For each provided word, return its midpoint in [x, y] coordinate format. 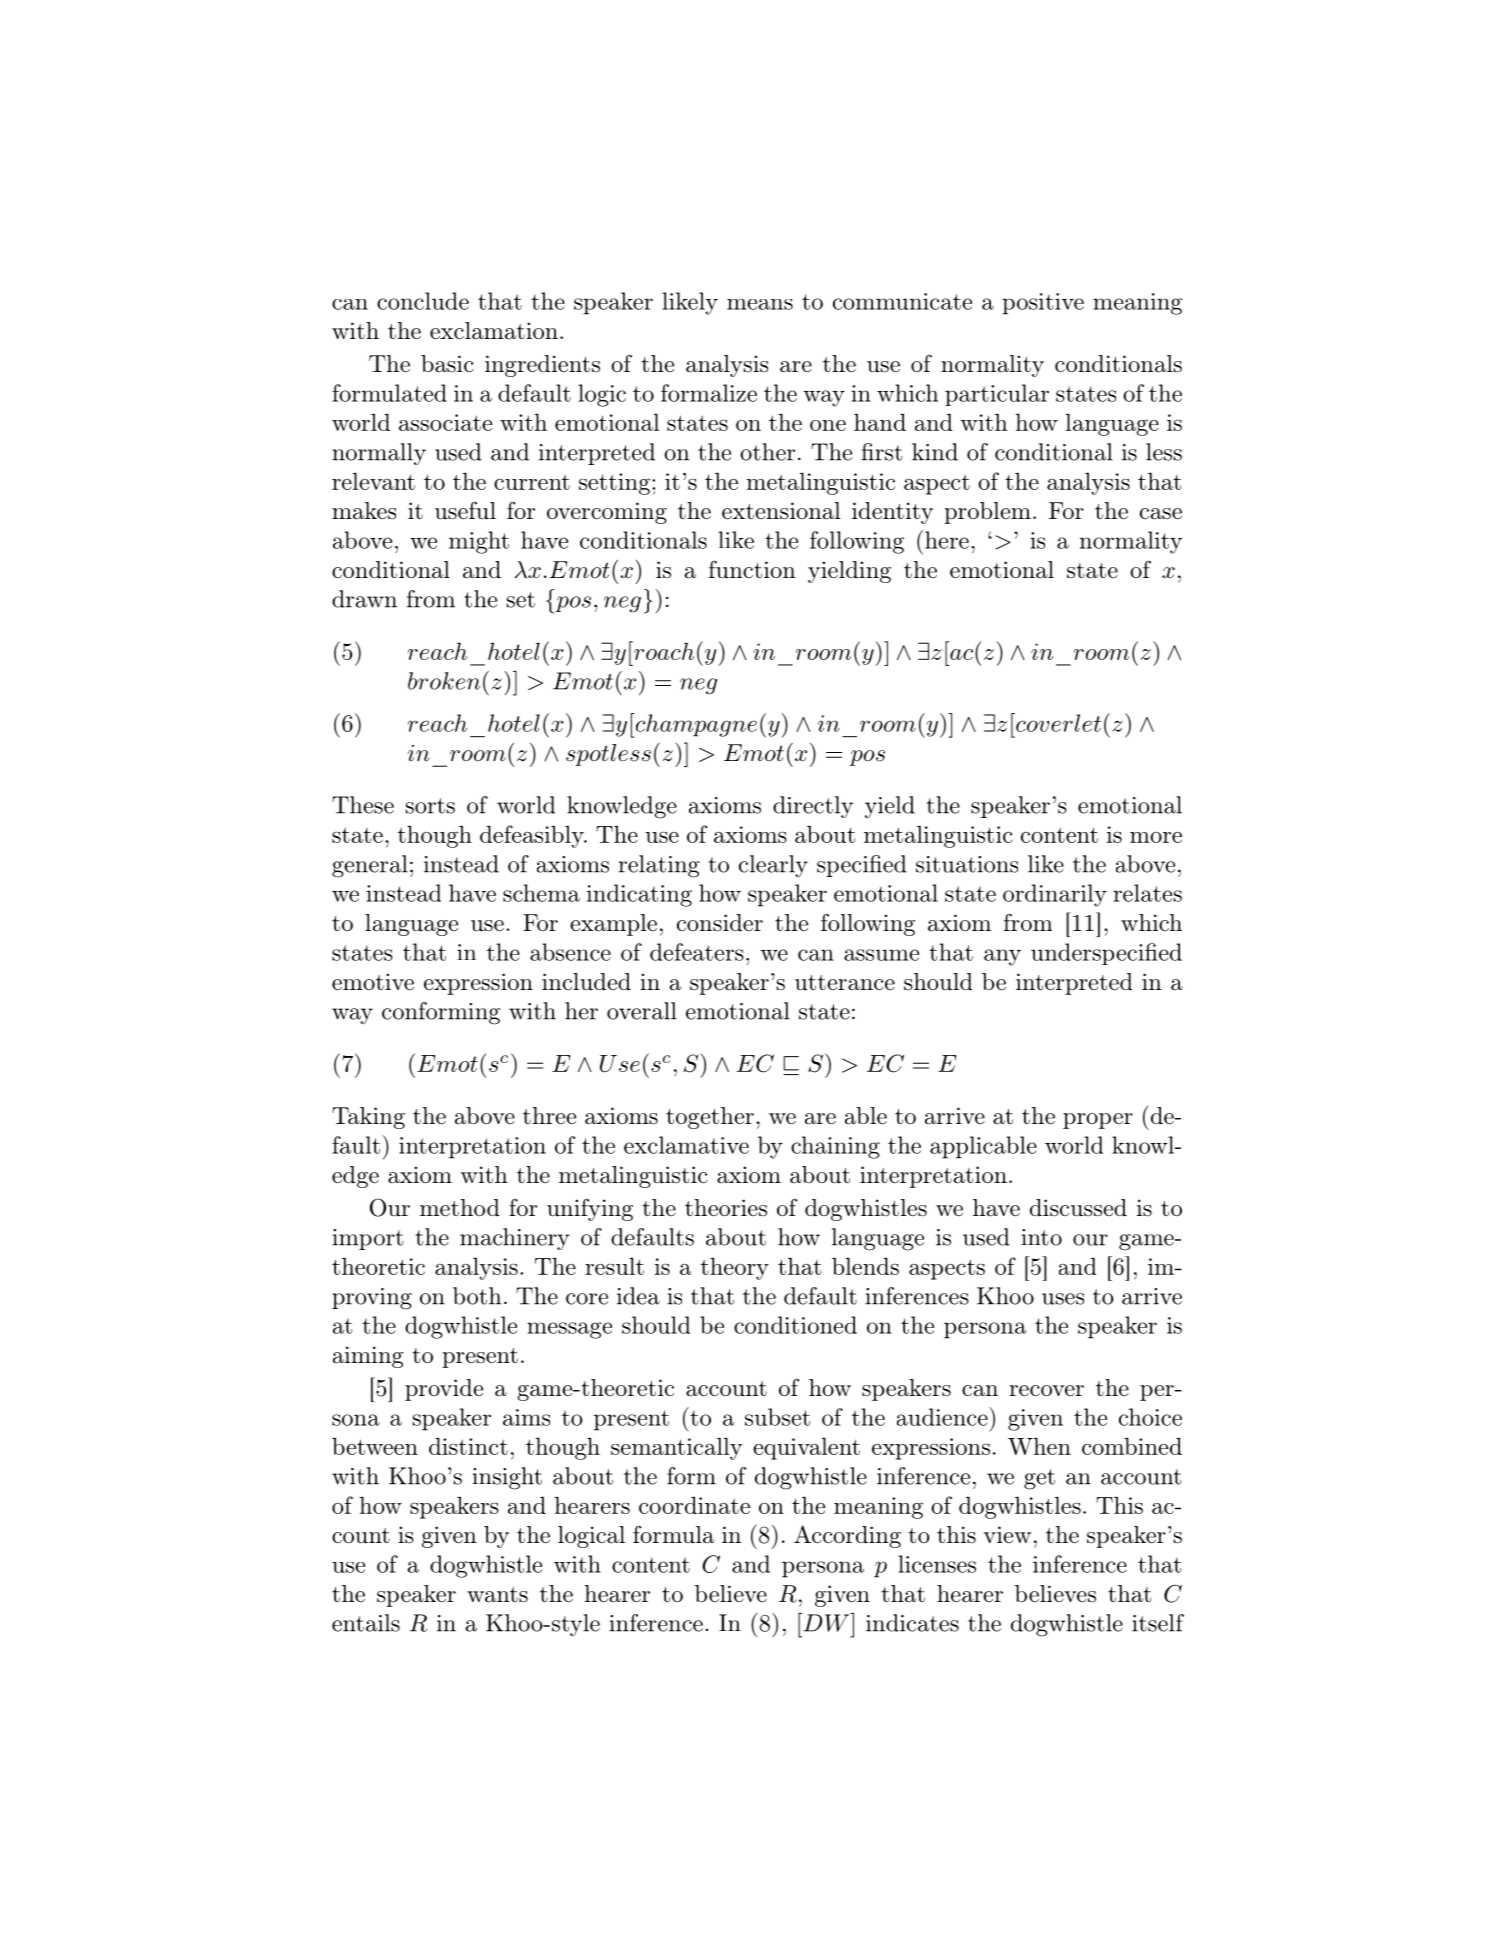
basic [447, 364]
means [760, 304]
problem [987, 513]
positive [1043, 304]
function [752, 569]
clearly [773, 866]
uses [1063, 1299]
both [477, 1296]
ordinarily [1055, 895]
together [710, 1118]
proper [1098, 1121]
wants [497, 1595]
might [479, 542]
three [549, 1115]
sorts [430, 806]
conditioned [795, 1325]
